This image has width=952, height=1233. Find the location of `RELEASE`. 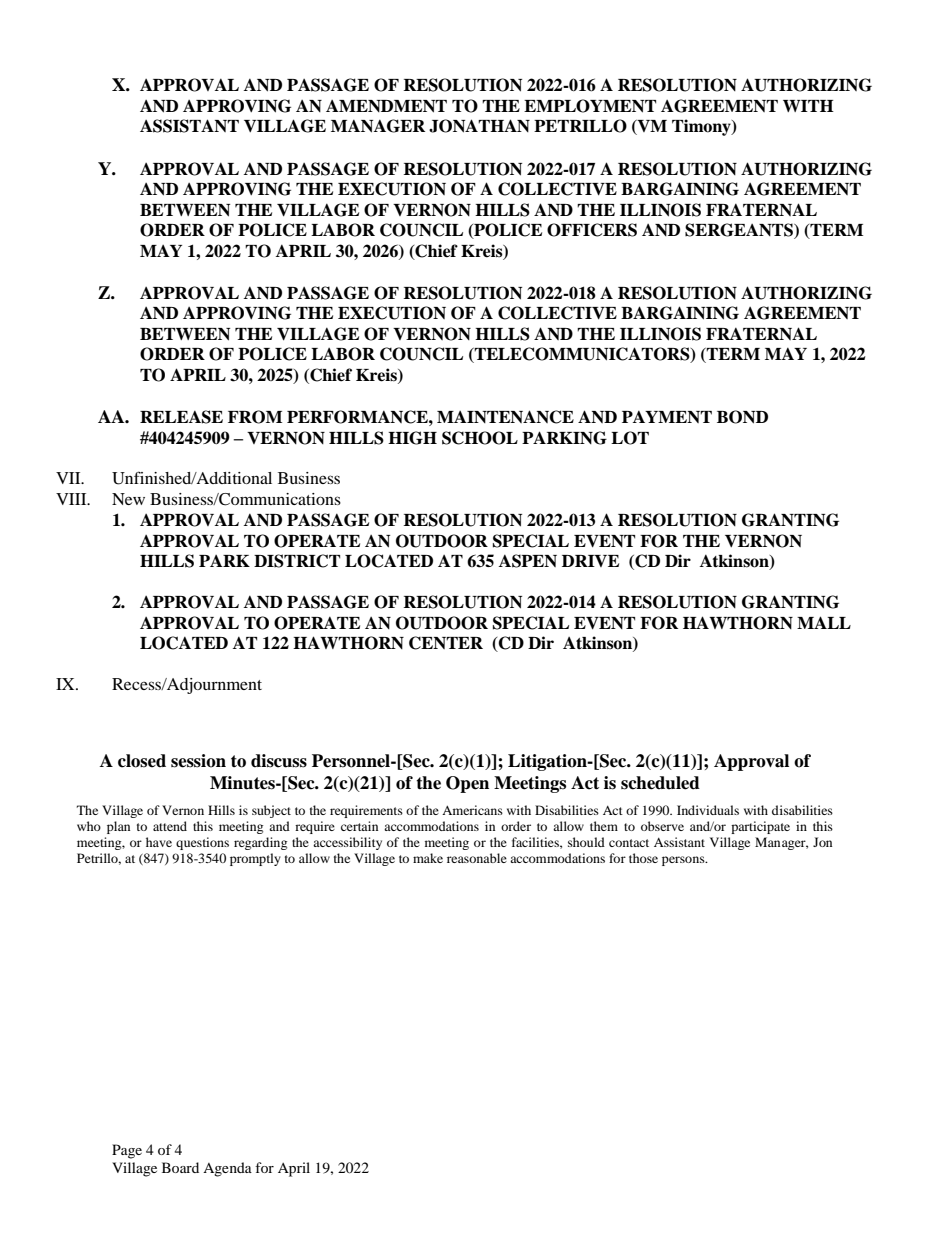

RELEASE is located at coordinates (181, 417).
